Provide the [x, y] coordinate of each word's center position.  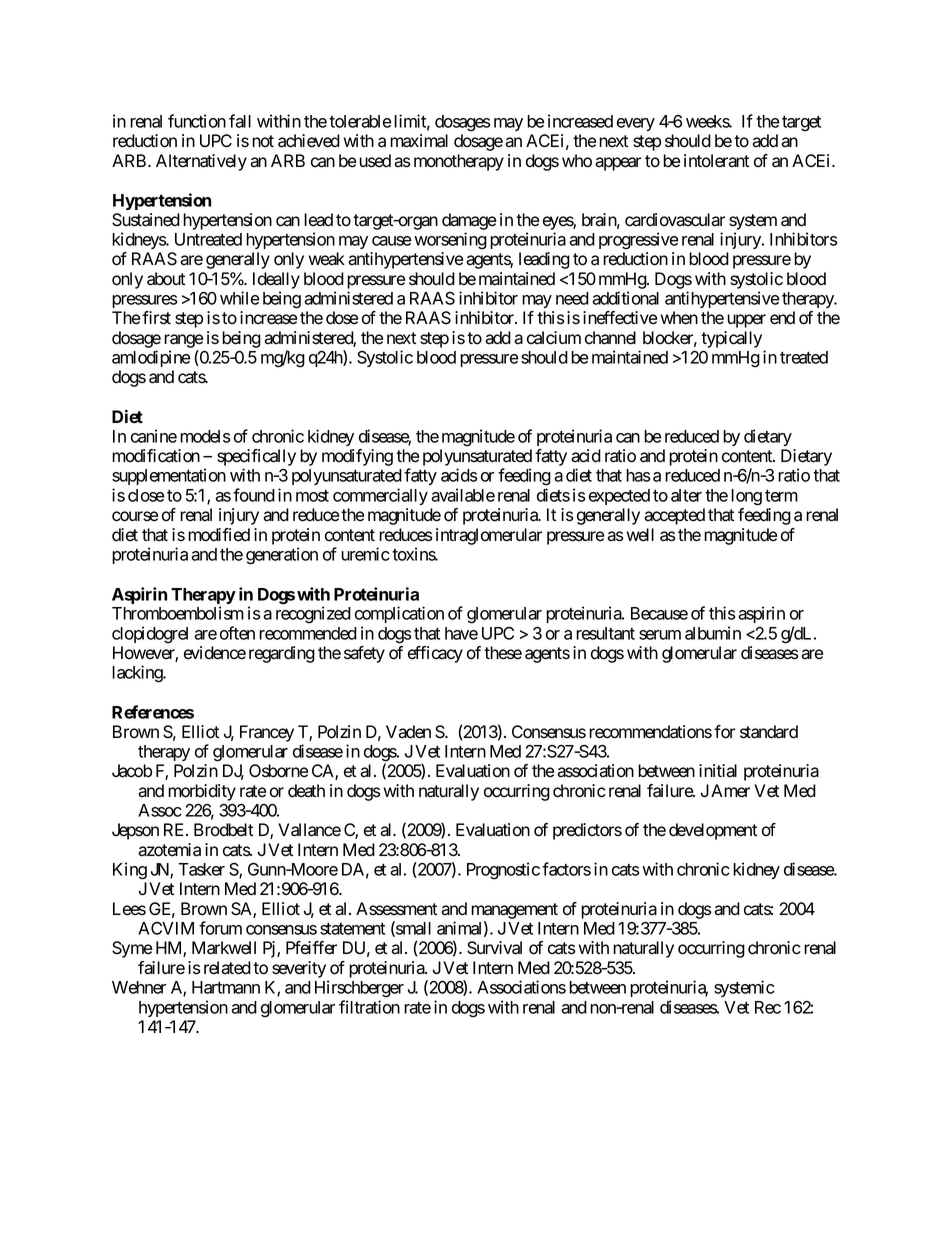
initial [718, 771]
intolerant [716, 161]
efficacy [435, 654]
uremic [365, 554]
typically [731, 339]
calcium [554, 338]
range [183, 341]
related [227, 968]
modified [219, 535]
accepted [674, 516]
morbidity [202, 792]
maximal [419, 141]
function [197, 121]
